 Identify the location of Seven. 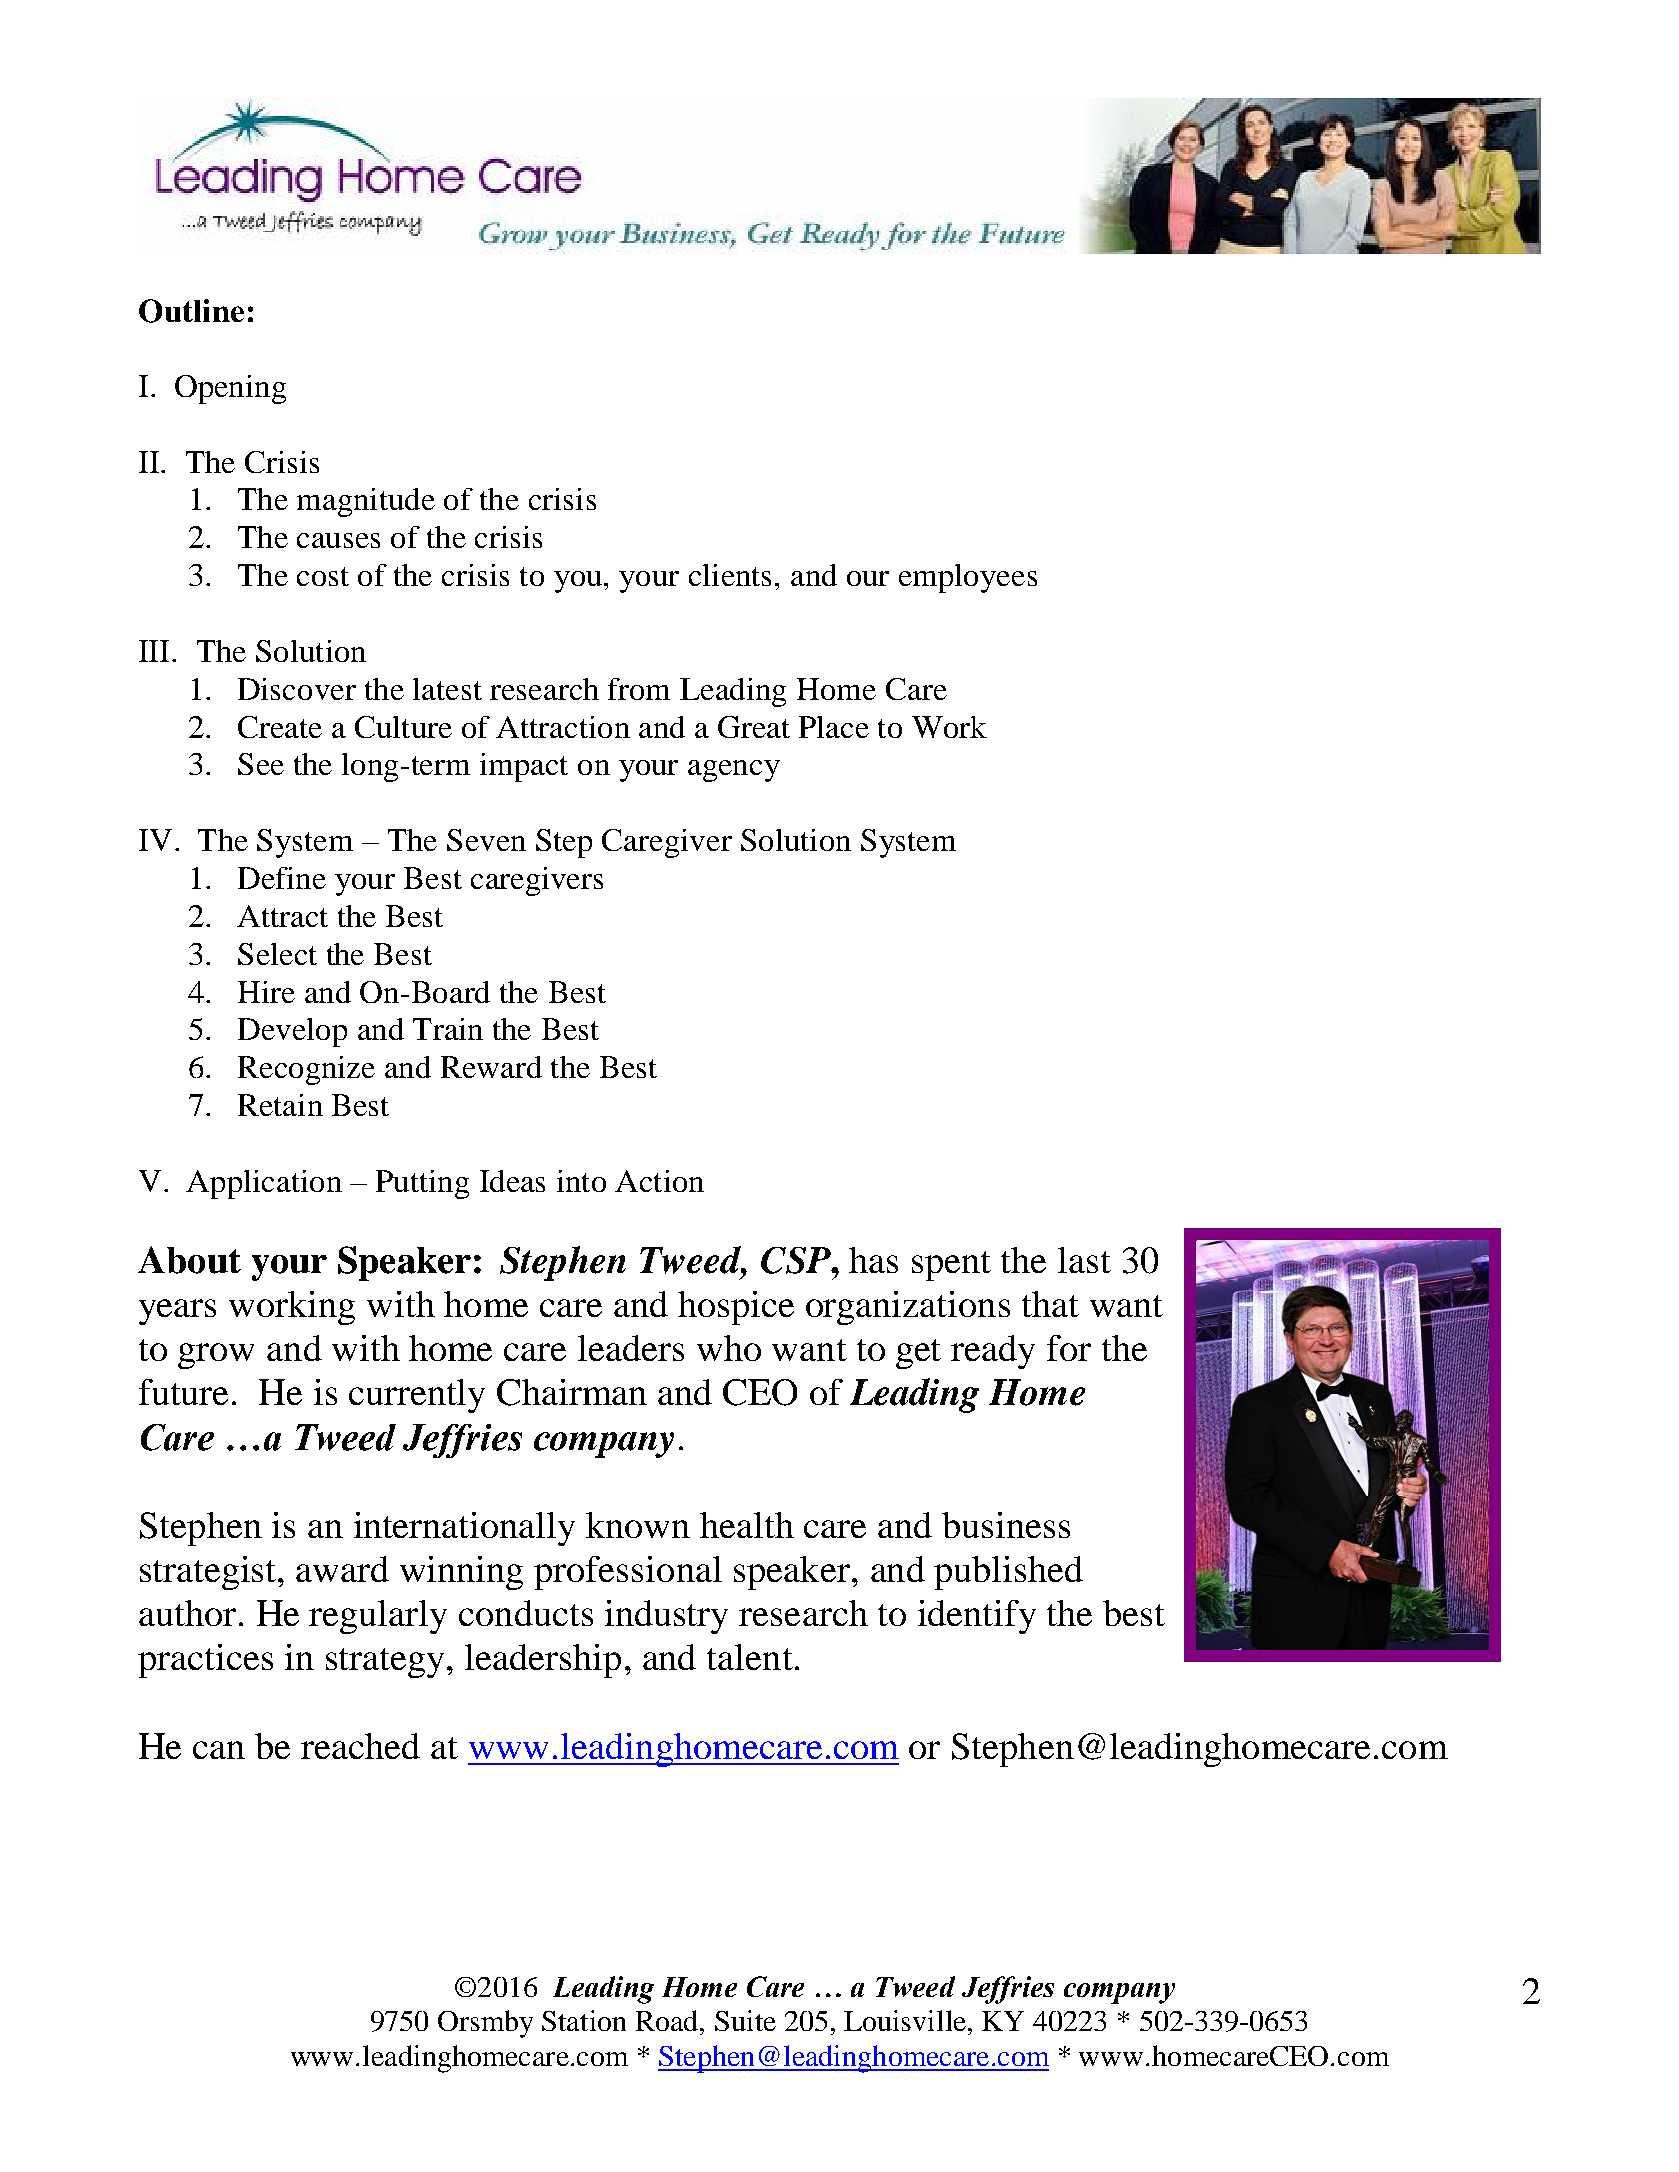
(486, 840).
